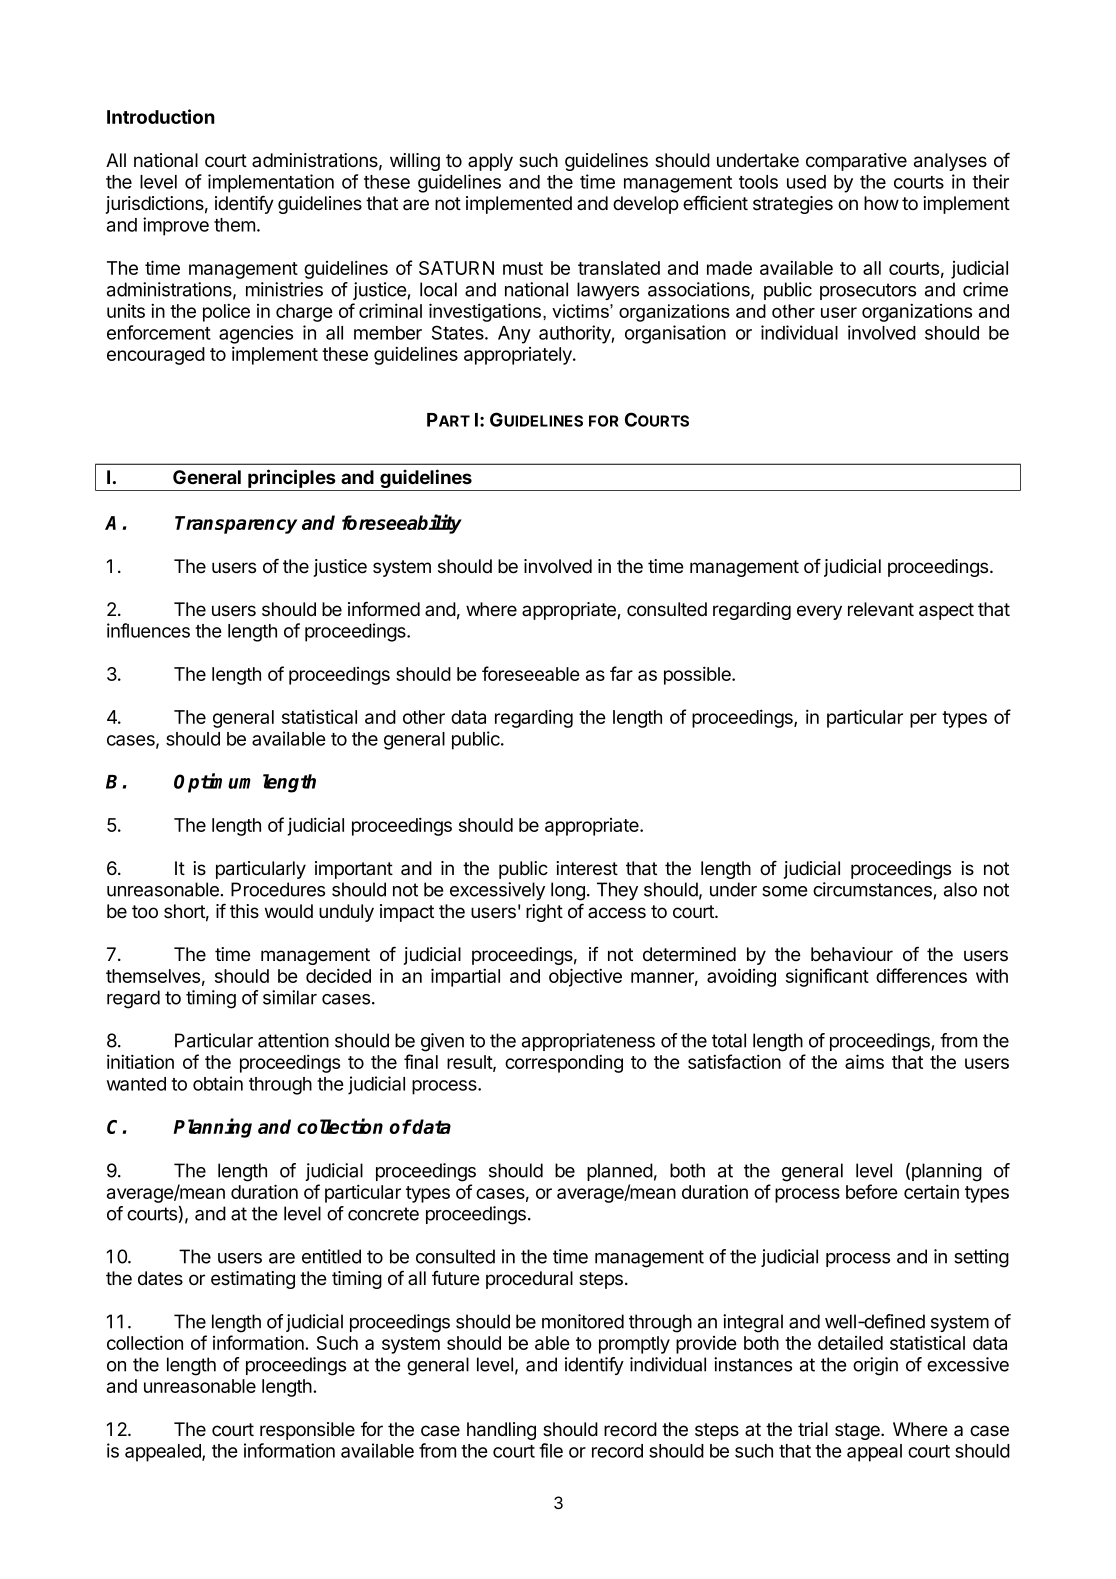 The image size is (1116, 1579). I want to click on comparative, so click(856, 162).
